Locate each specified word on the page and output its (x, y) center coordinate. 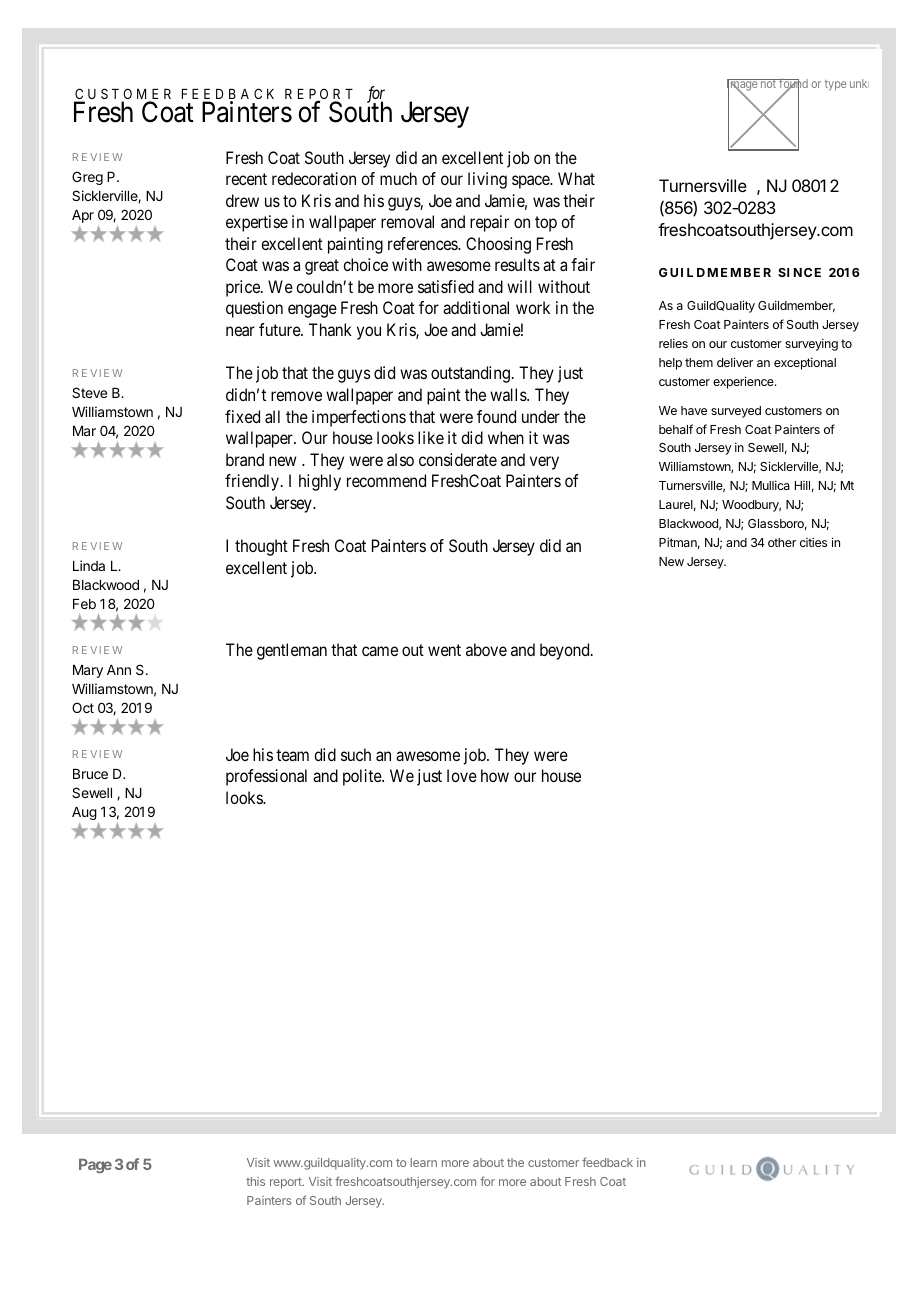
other (782, 542)
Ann (119, 670)
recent (246, 179)
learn (424, 1162)
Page (95, 1166)
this (255, 1181)
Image (743, 86)
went (444, 650)
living (487, 180)
